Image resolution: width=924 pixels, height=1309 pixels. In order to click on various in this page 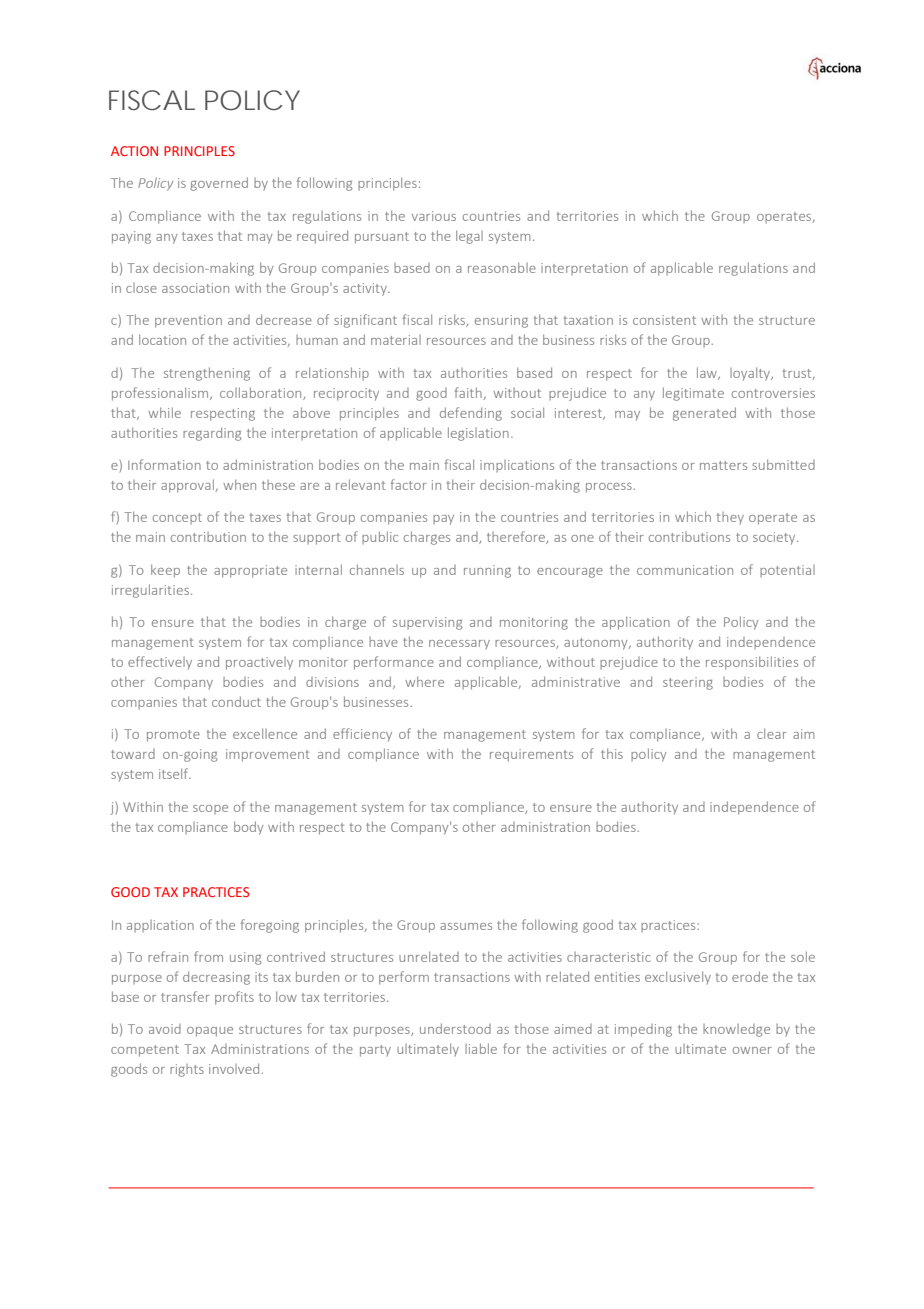, I will do `click(434, 216)`.
